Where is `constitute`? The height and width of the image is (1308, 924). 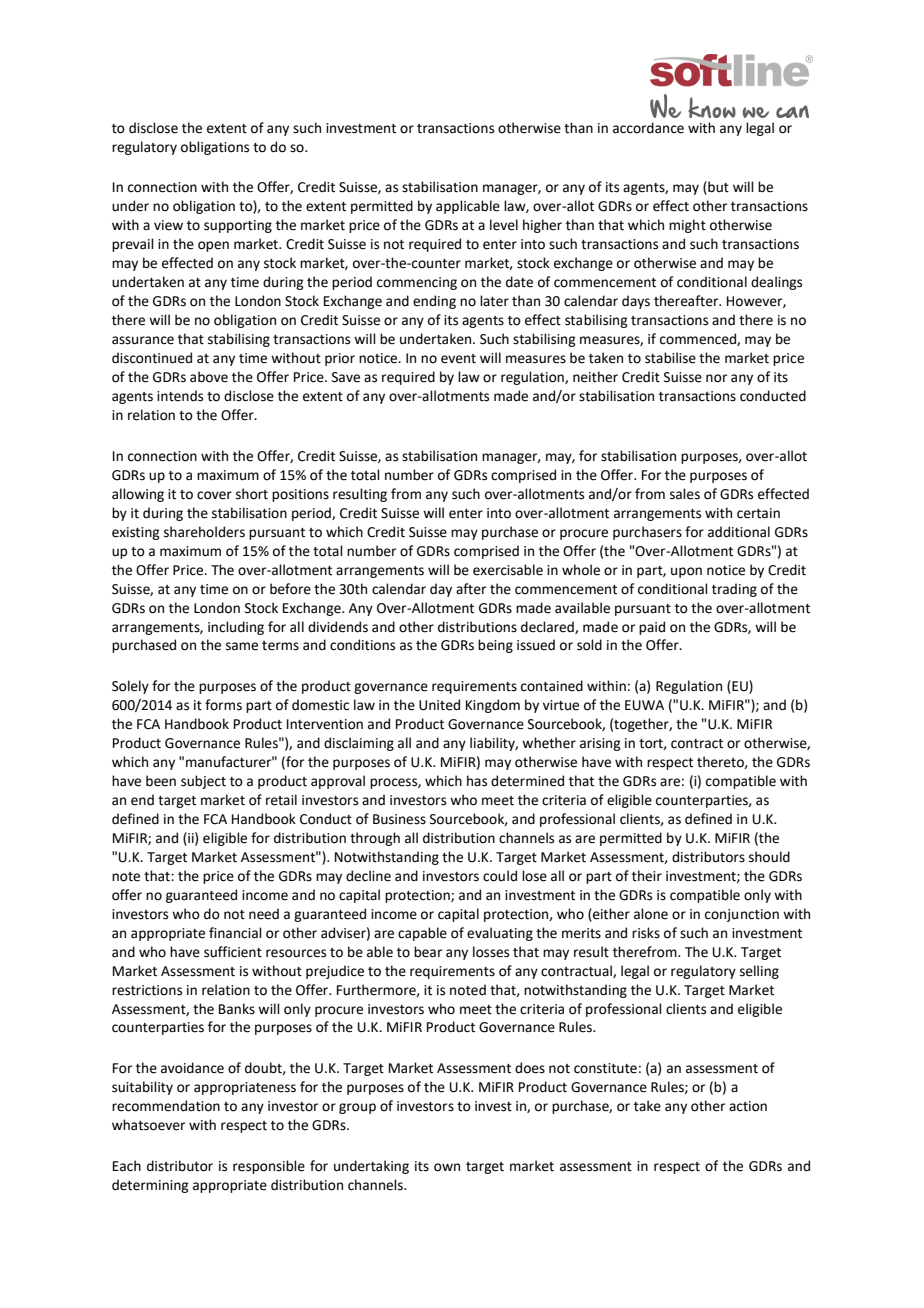 constitute is located at coordinates (605, 1068).
